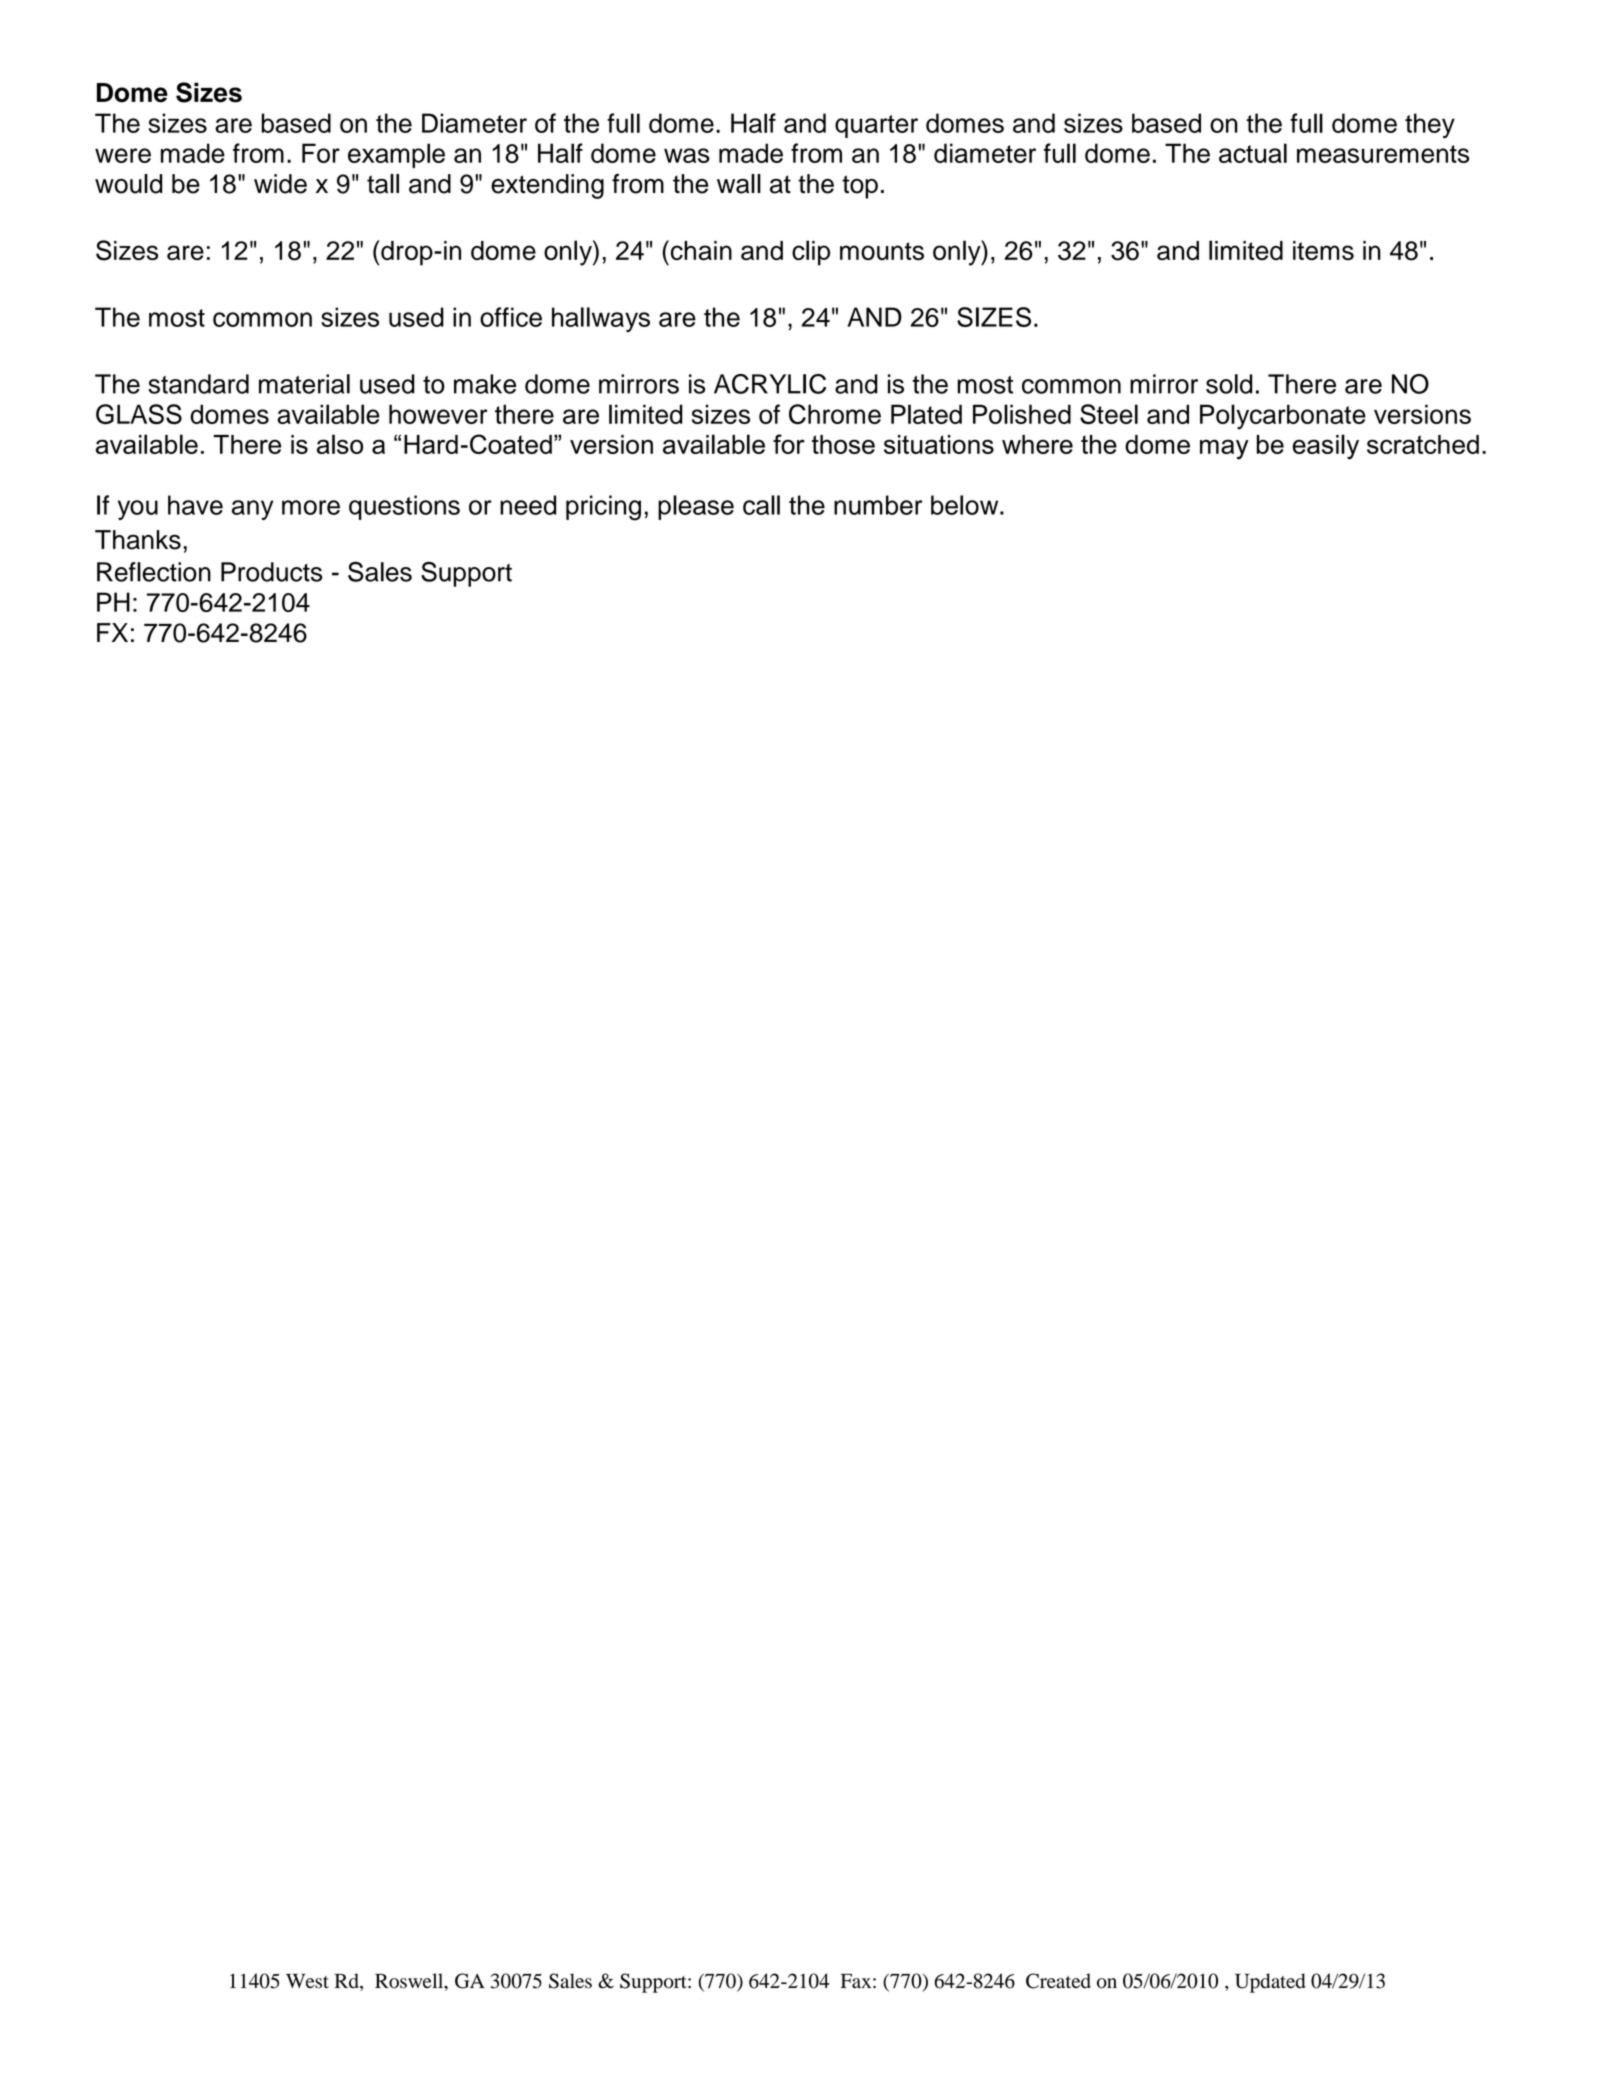 The image size is (1614, 2088). I want to click on wall, so click(739, 184).
